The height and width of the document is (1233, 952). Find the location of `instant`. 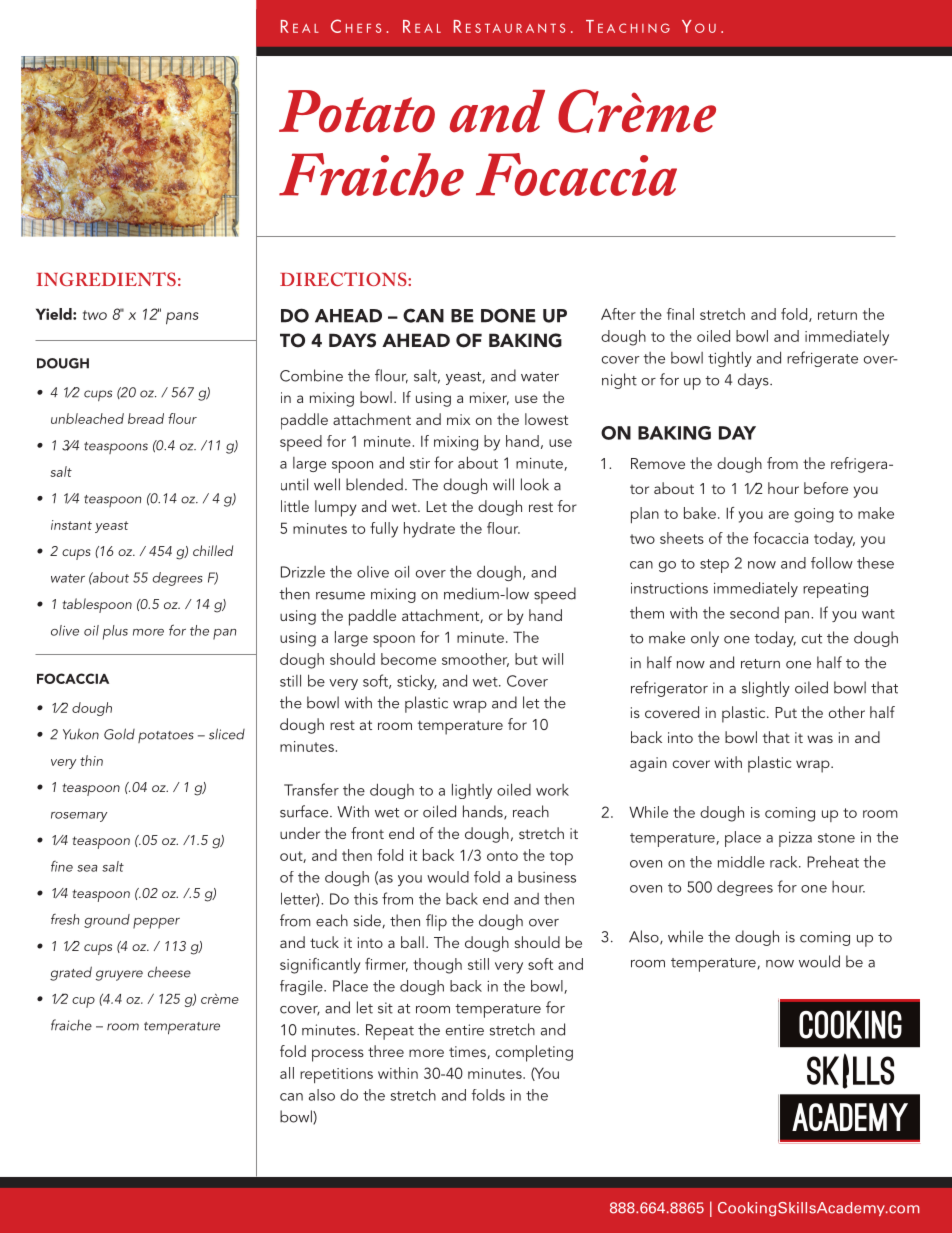

instant is located at coordinates (71, 525).
